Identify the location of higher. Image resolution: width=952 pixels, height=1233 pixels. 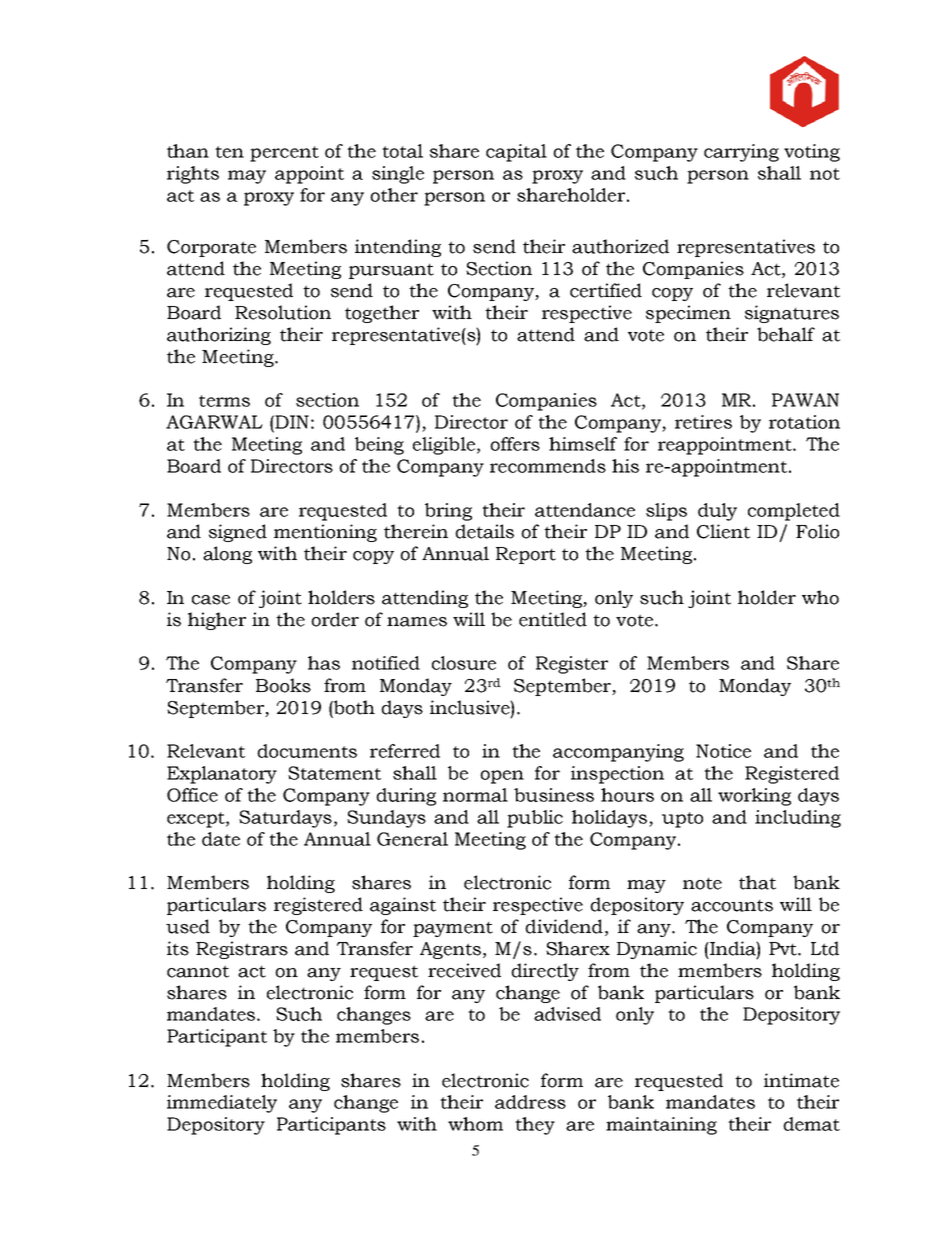
(217, 621).
